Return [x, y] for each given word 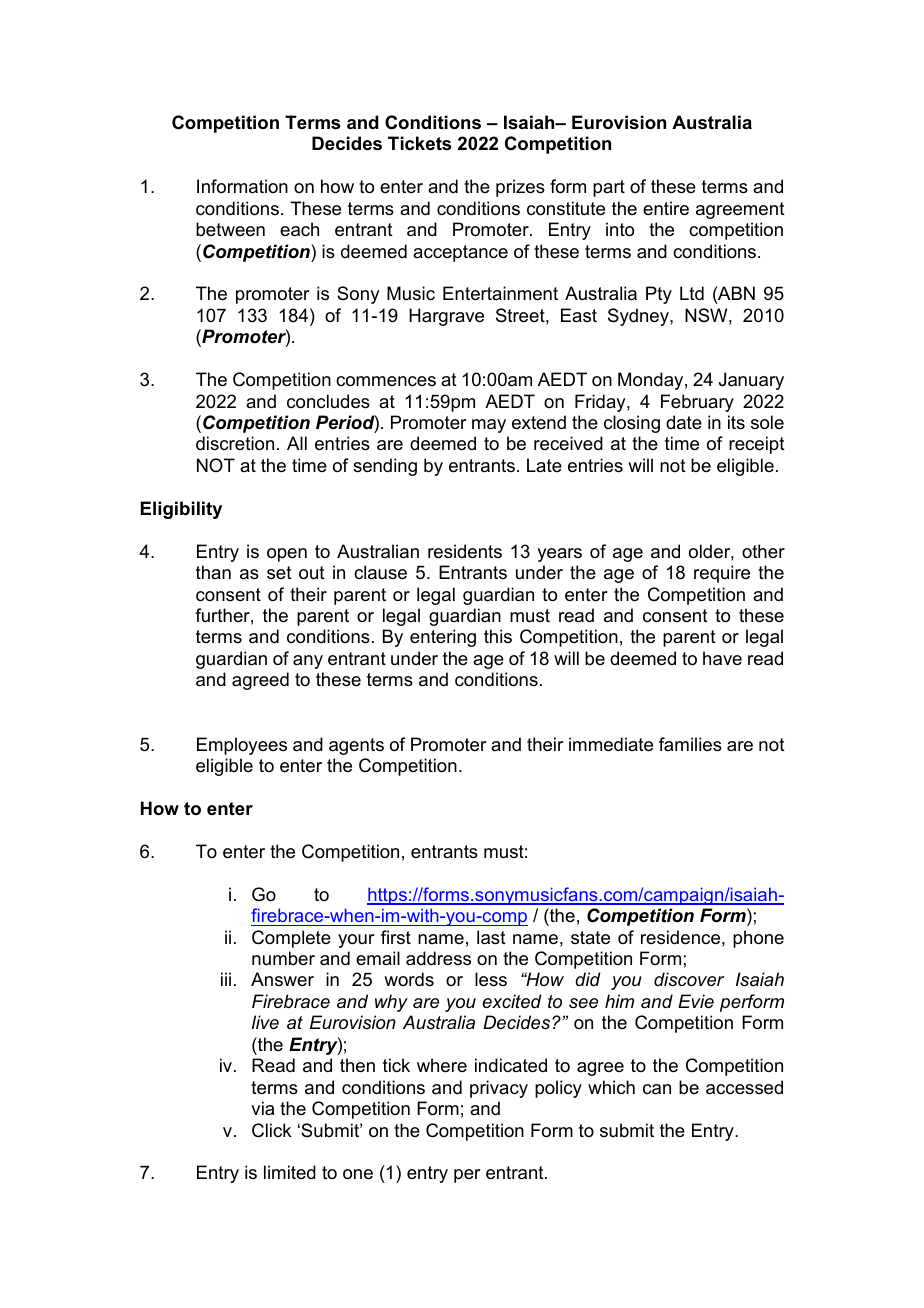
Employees [242, 746]
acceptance [460, 253]
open [287, 555]
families [690, 744]
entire [666, 208]
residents [465, 551]
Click [271, 1130]
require [722, 574]
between [230, 229]
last [491, 937]
